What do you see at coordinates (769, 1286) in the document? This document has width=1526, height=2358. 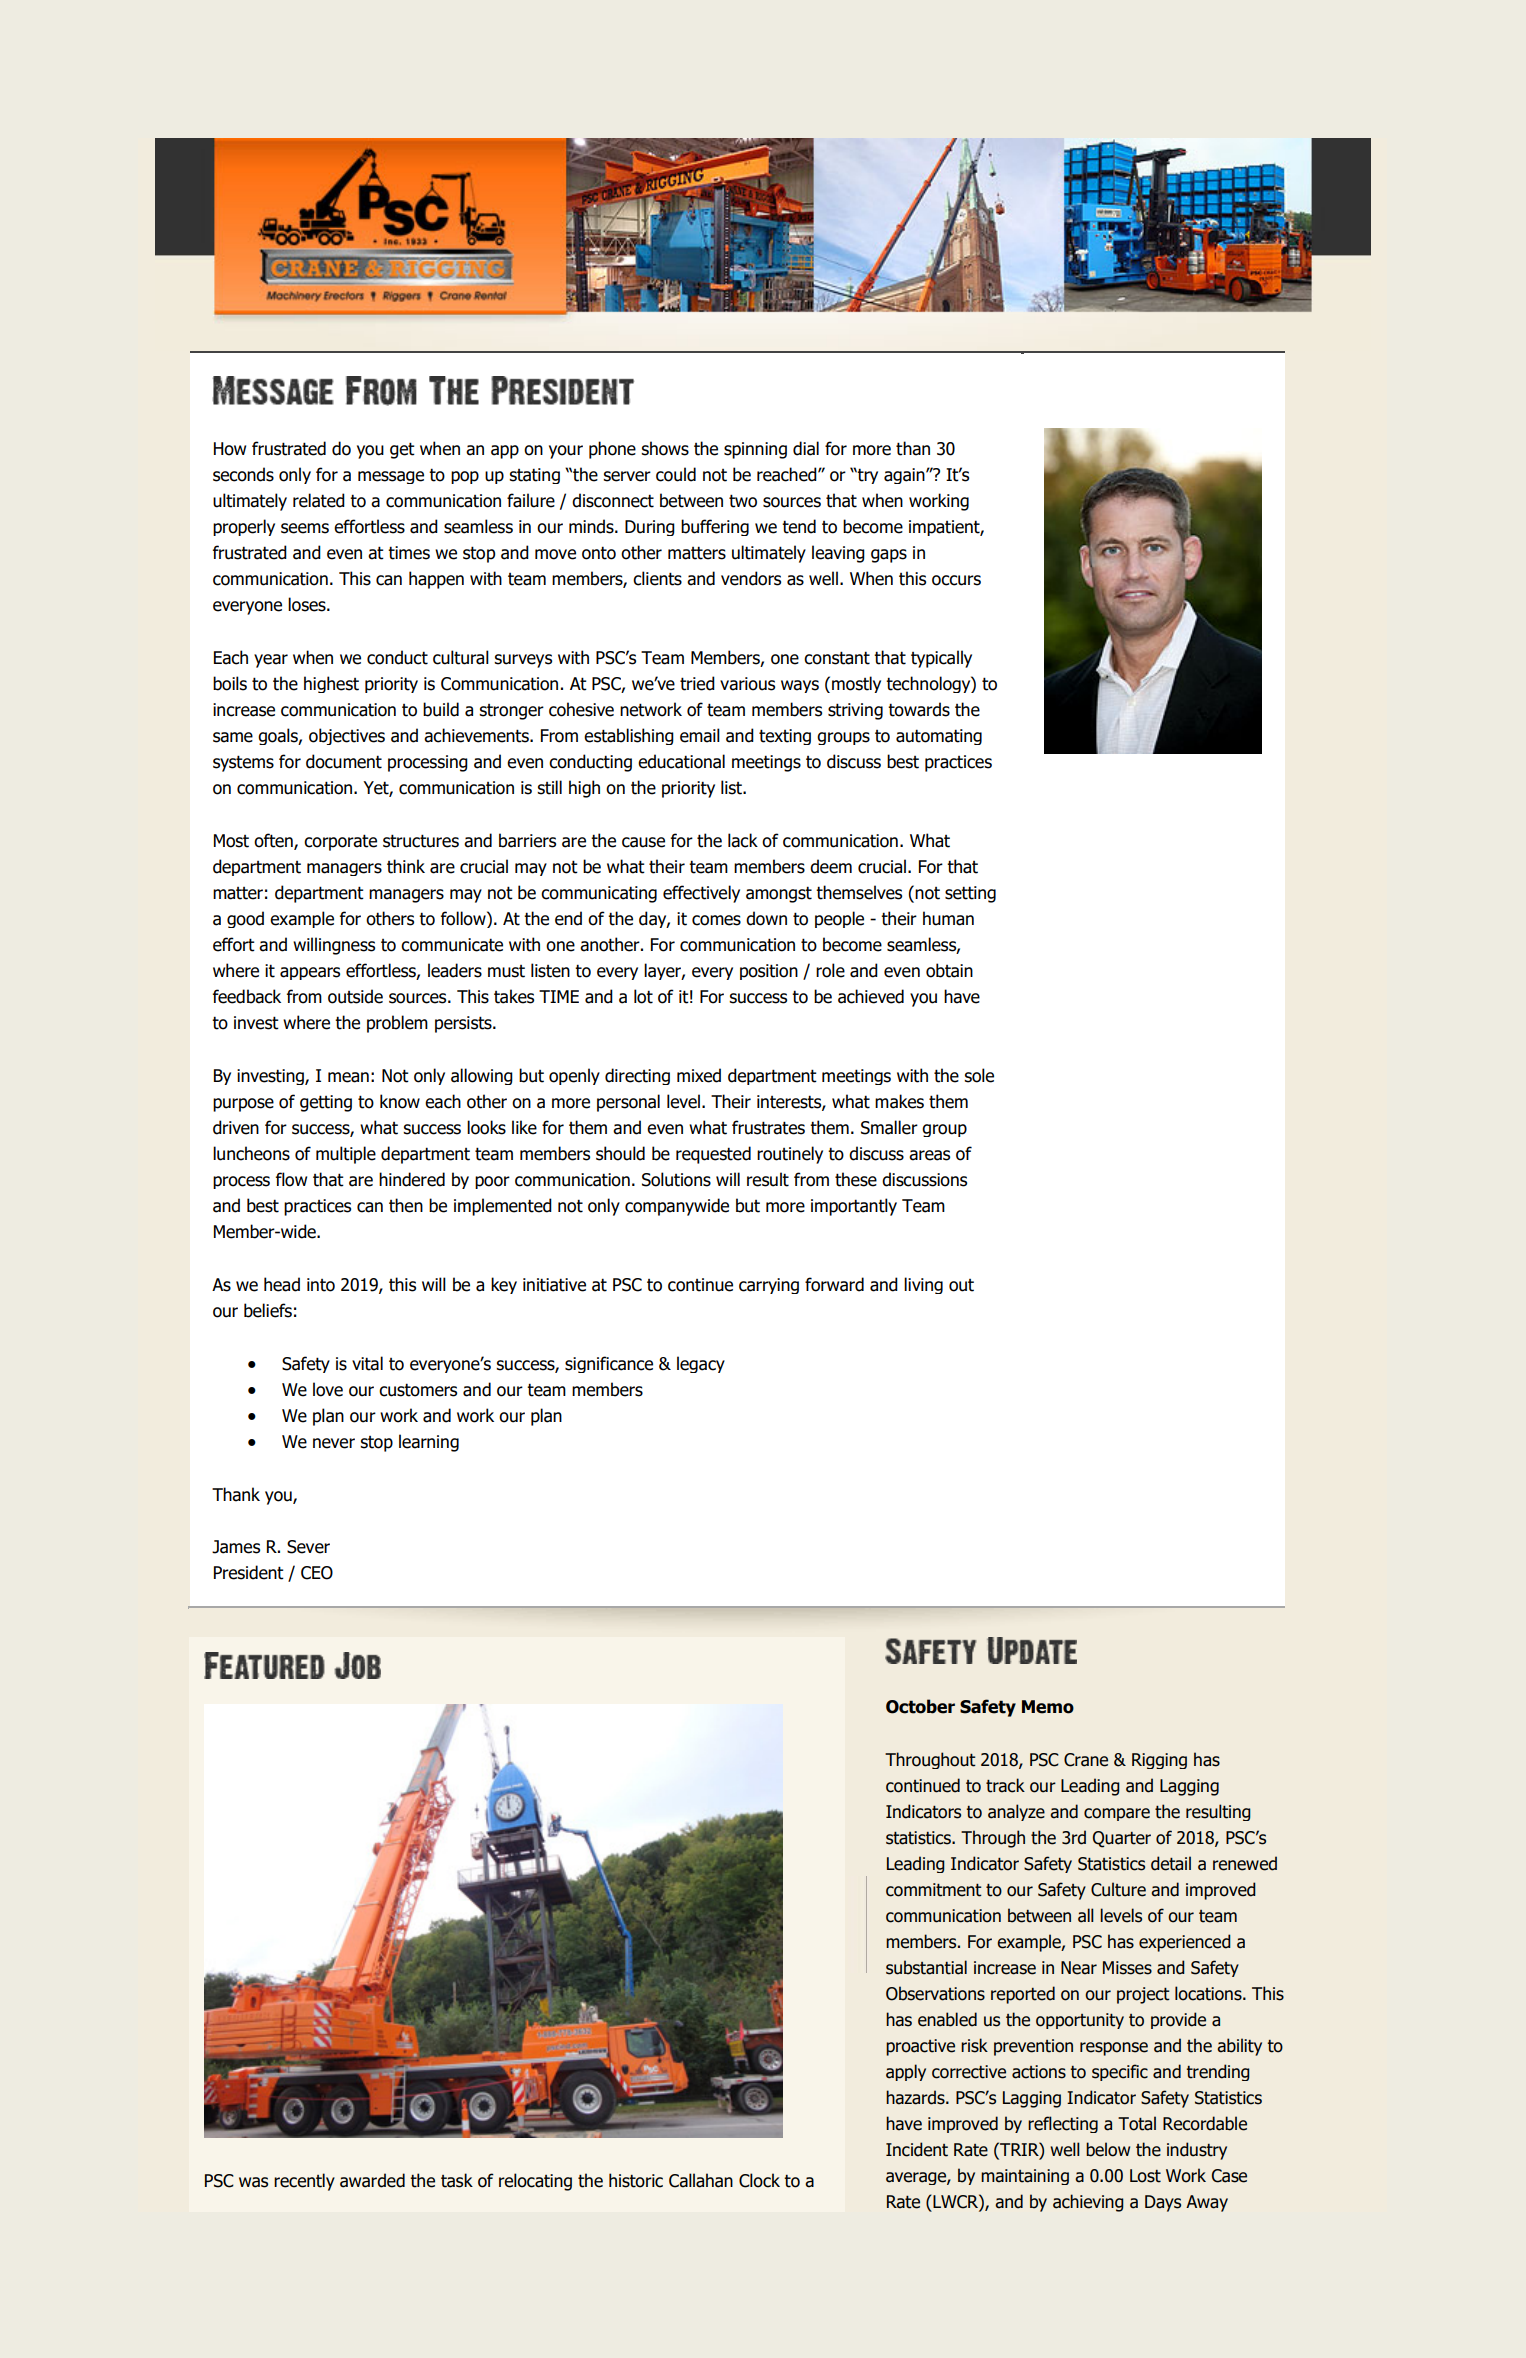 I see `carrying` at bounding box center [769, 1286].
